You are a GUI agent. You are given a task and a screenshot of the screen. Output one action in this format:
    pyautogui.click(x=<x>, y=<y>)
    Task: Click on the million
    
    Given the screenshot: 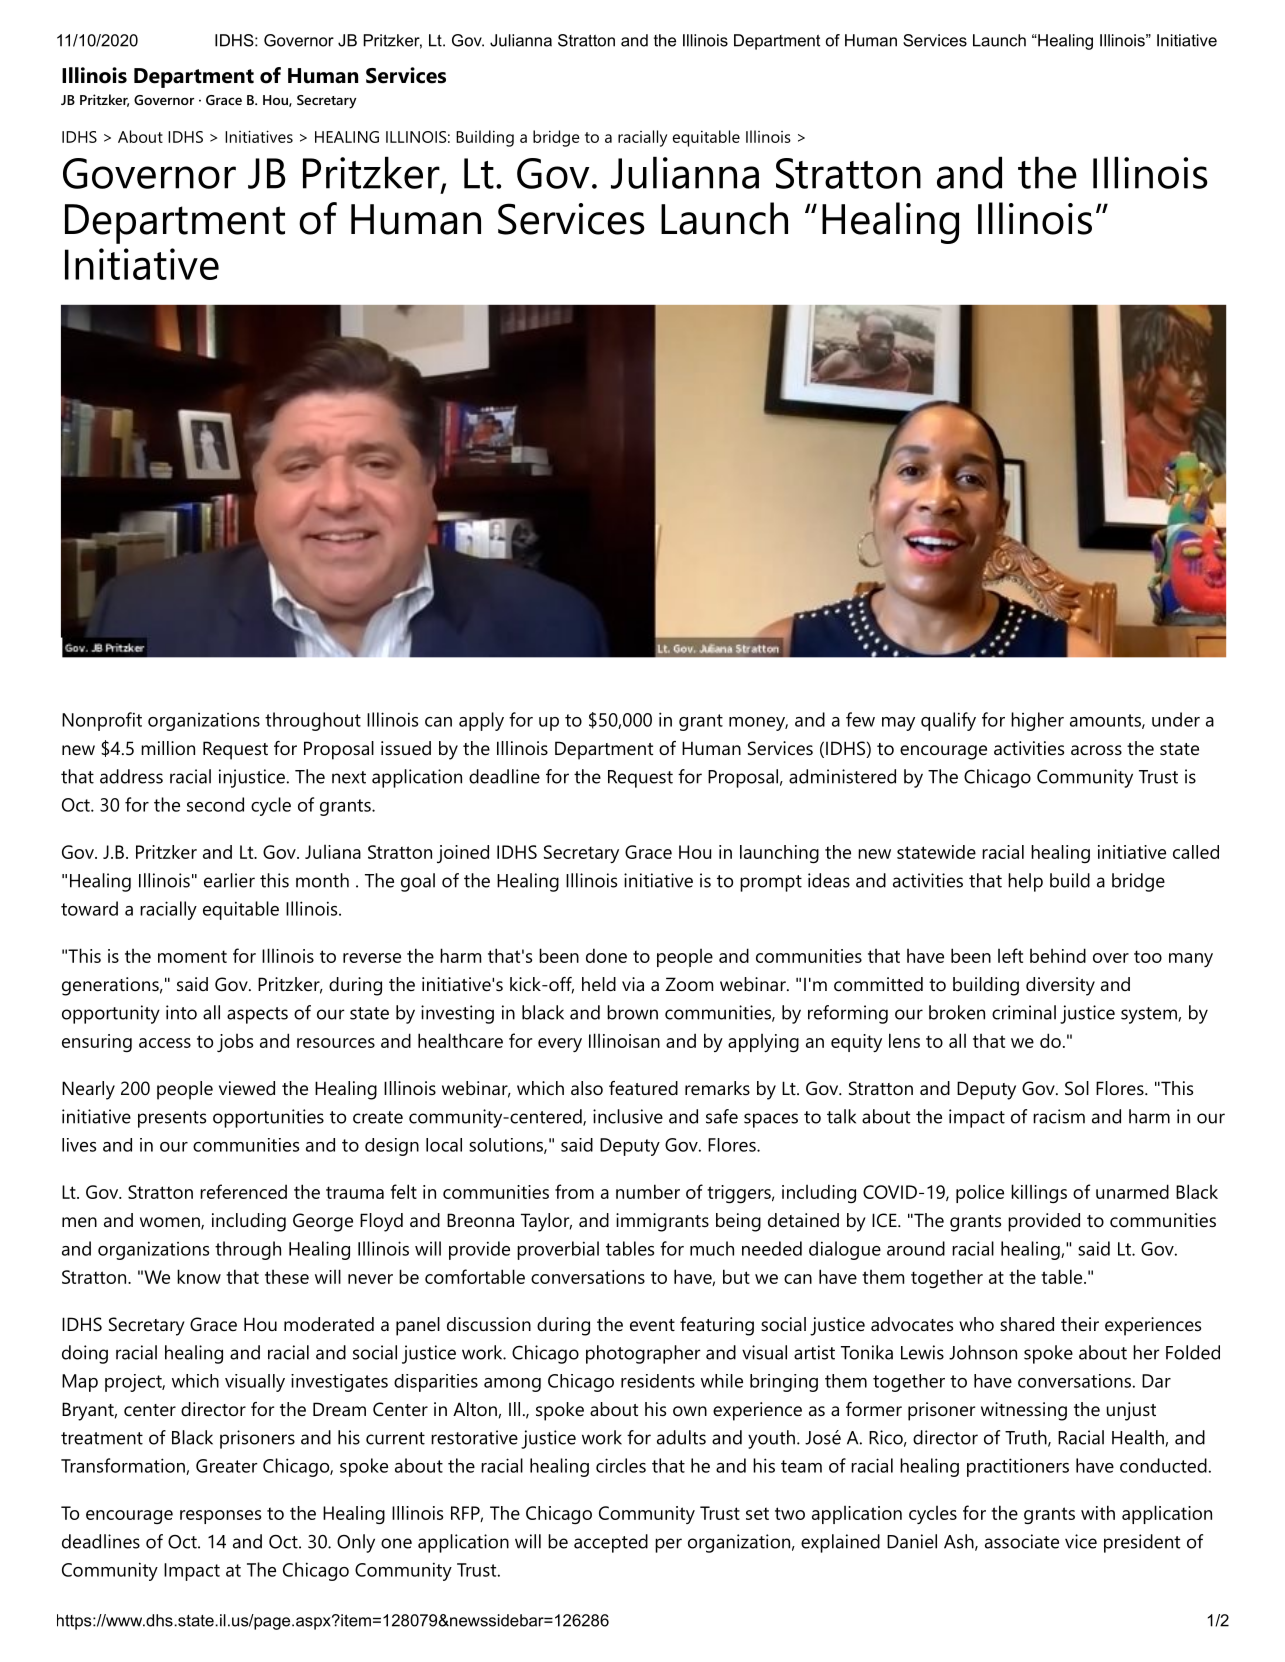 What is the action you would take?
    pyautogui.click(x=168, y=748)
